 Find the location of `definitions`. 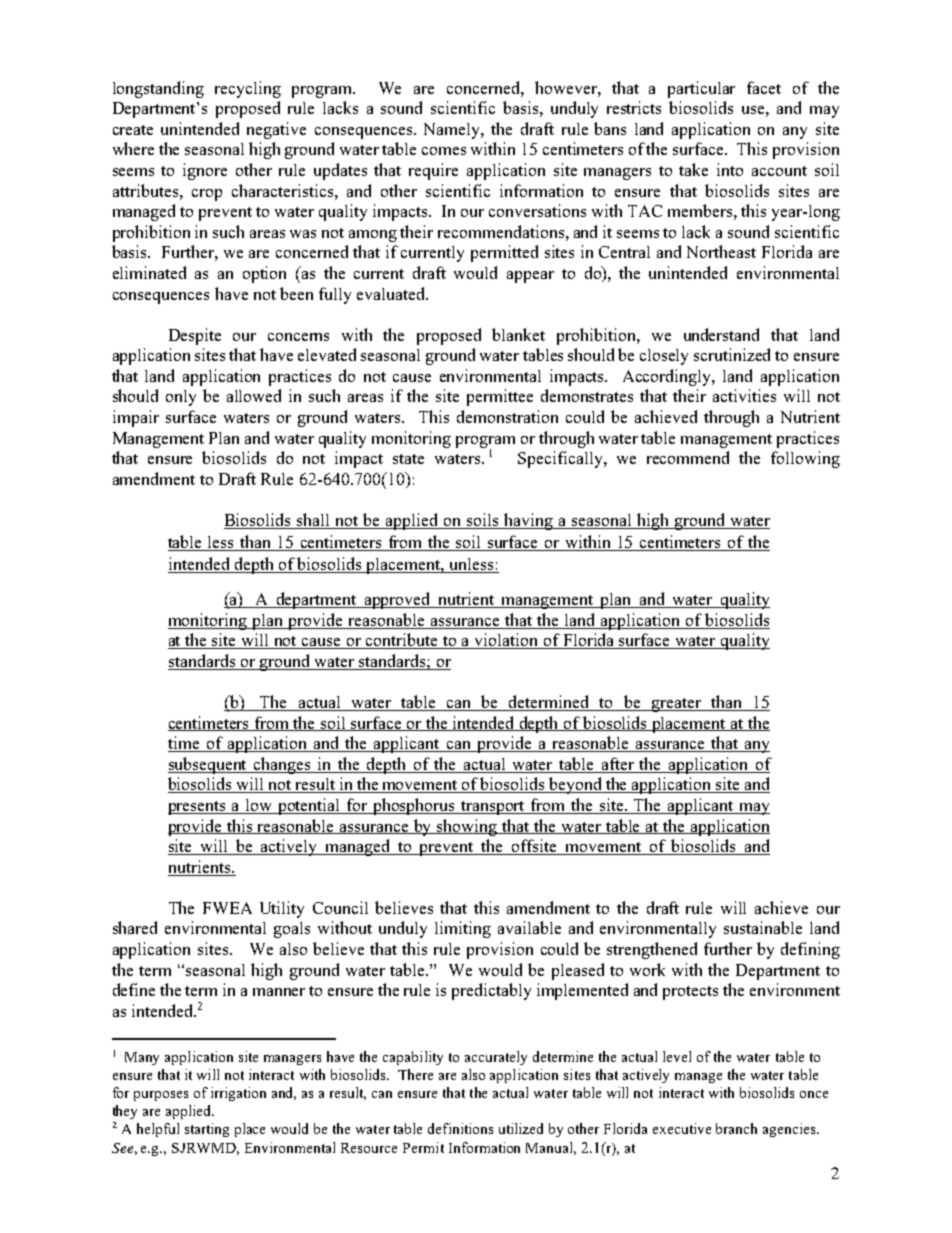

definitions is located at coordinates (460, 1128).
